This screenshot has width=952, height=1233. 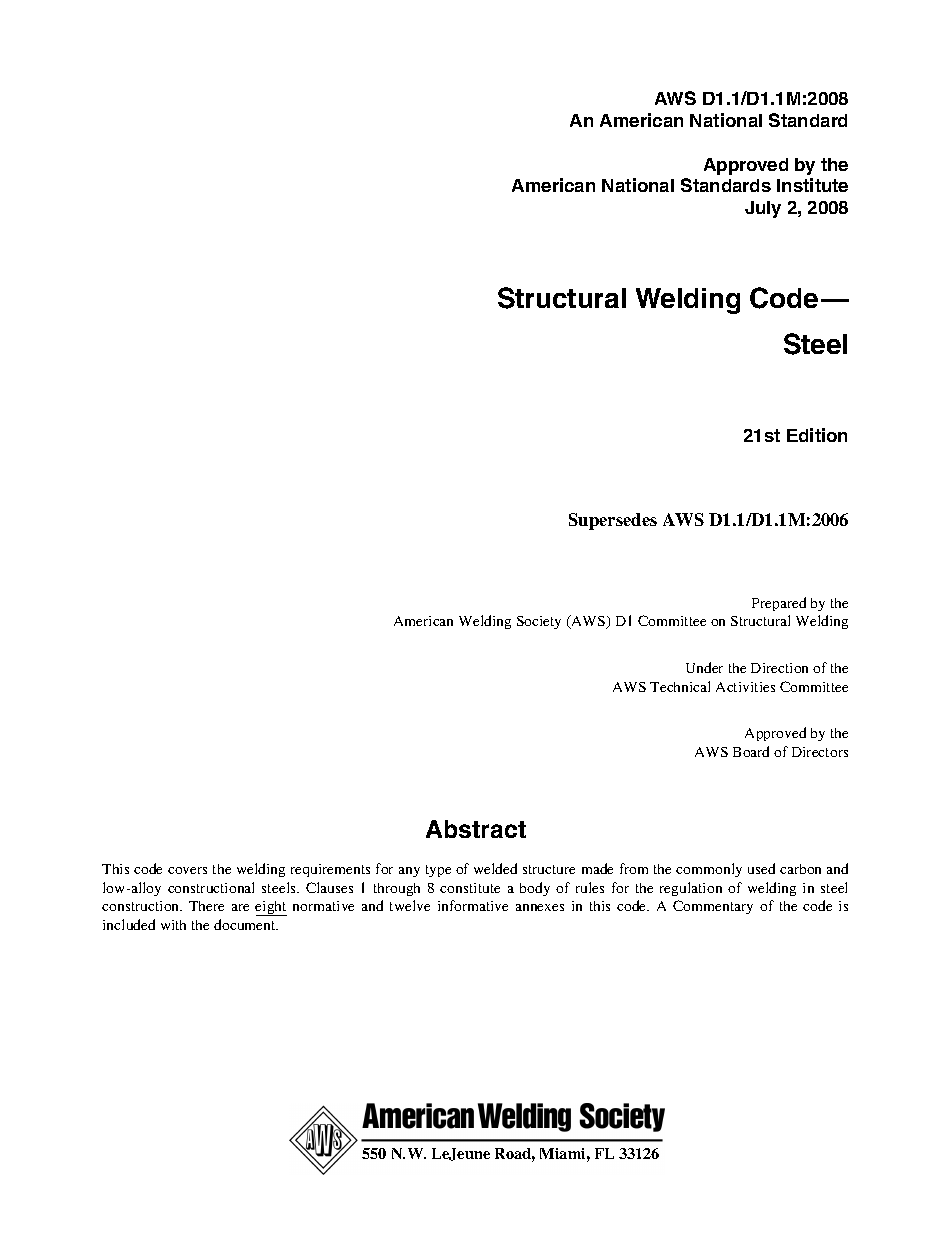 What do you see at coordinates (539, 622) in the screenshot?
I see `Society` at bounding box center [539, 622].
